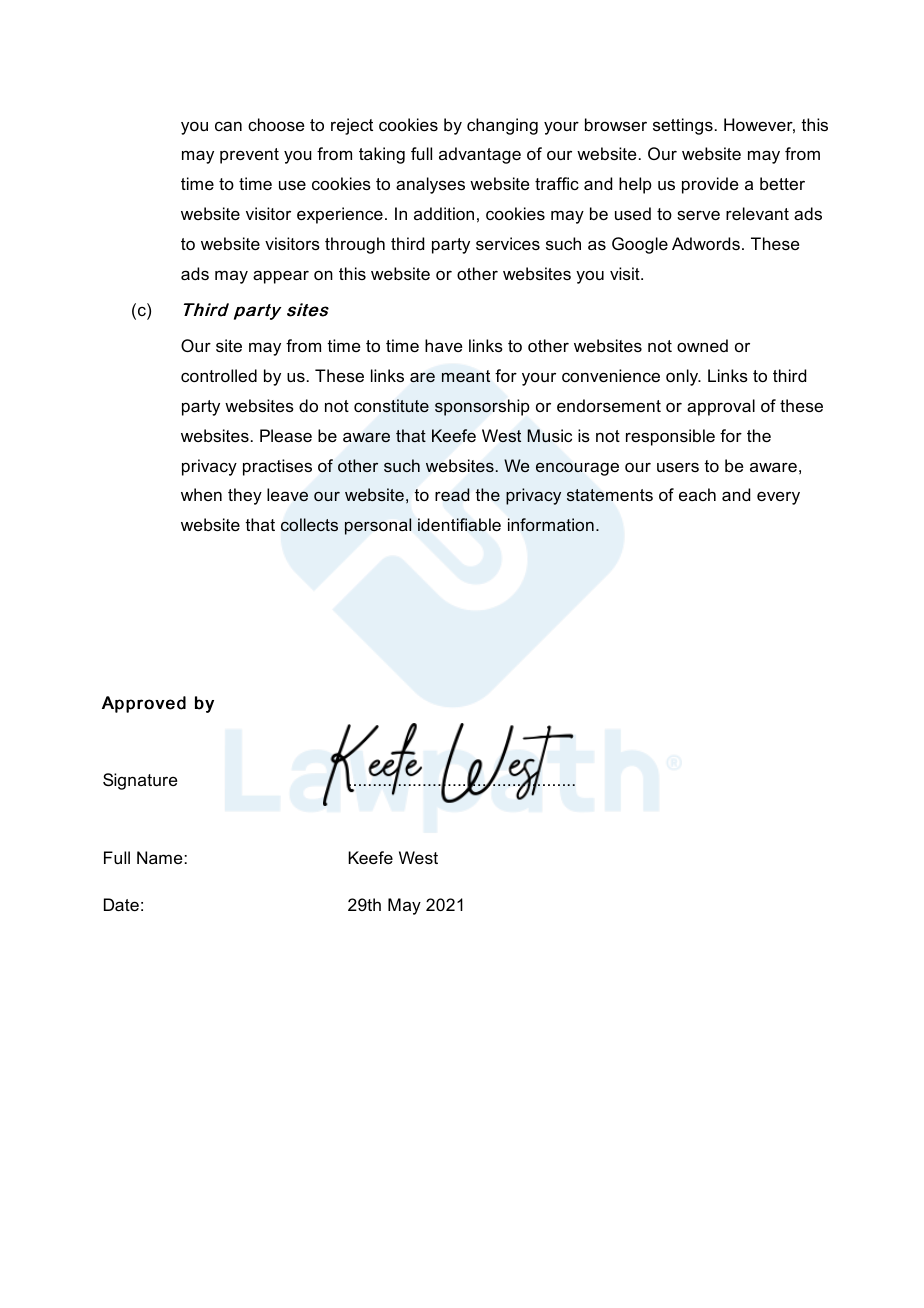  What do you see at coordinates (683, 126) in the document?
I see `settings` at bounding box center [683, 126].
